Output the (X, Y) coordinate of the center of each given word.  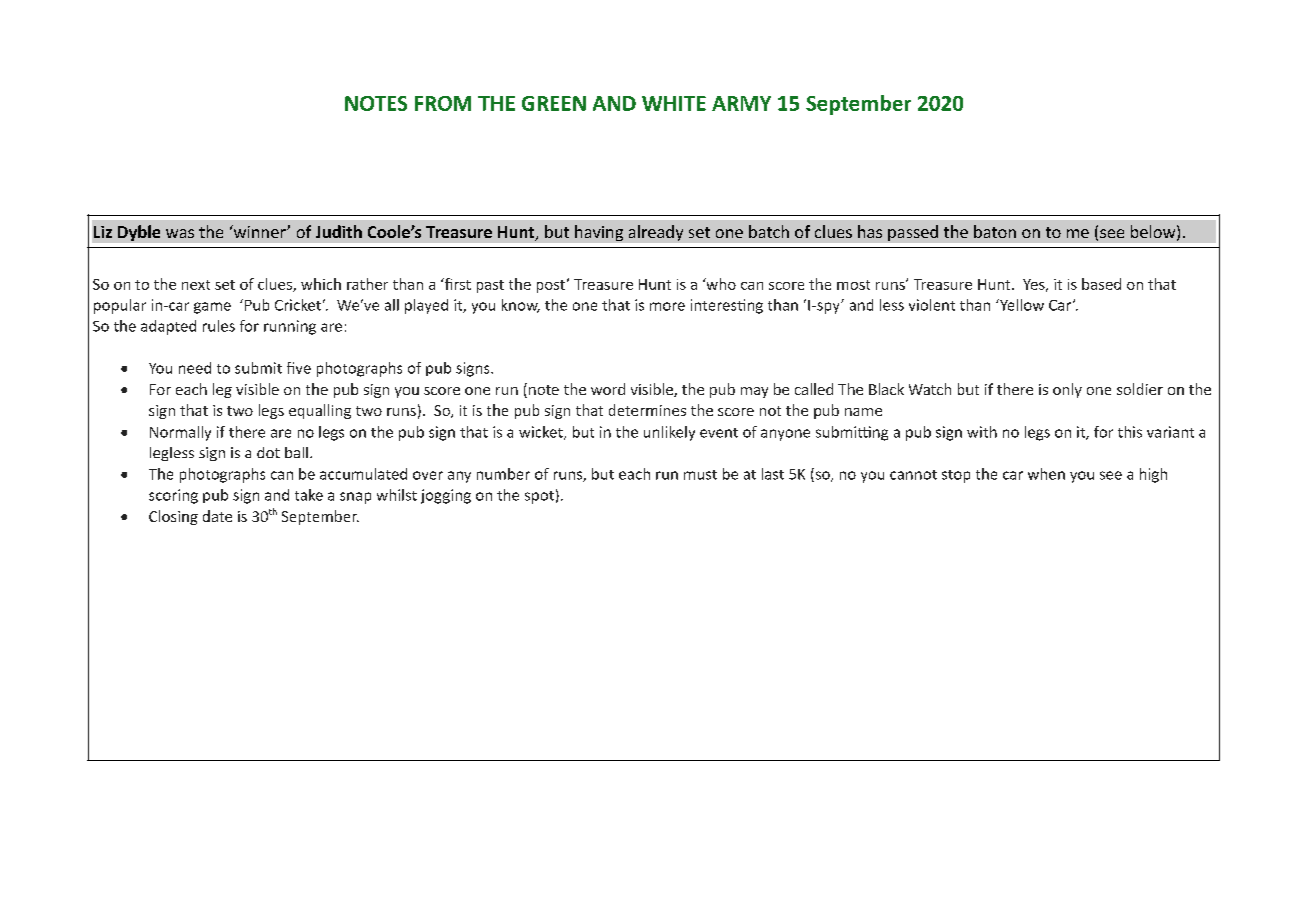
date (217, 516)
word (608, 389)
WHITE (674, 103)
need (195, 368)
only (1067, 390)
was (180, 233)
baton (995, 231)
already (656, 233)
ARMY (741, 103)
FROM (443, 103)
